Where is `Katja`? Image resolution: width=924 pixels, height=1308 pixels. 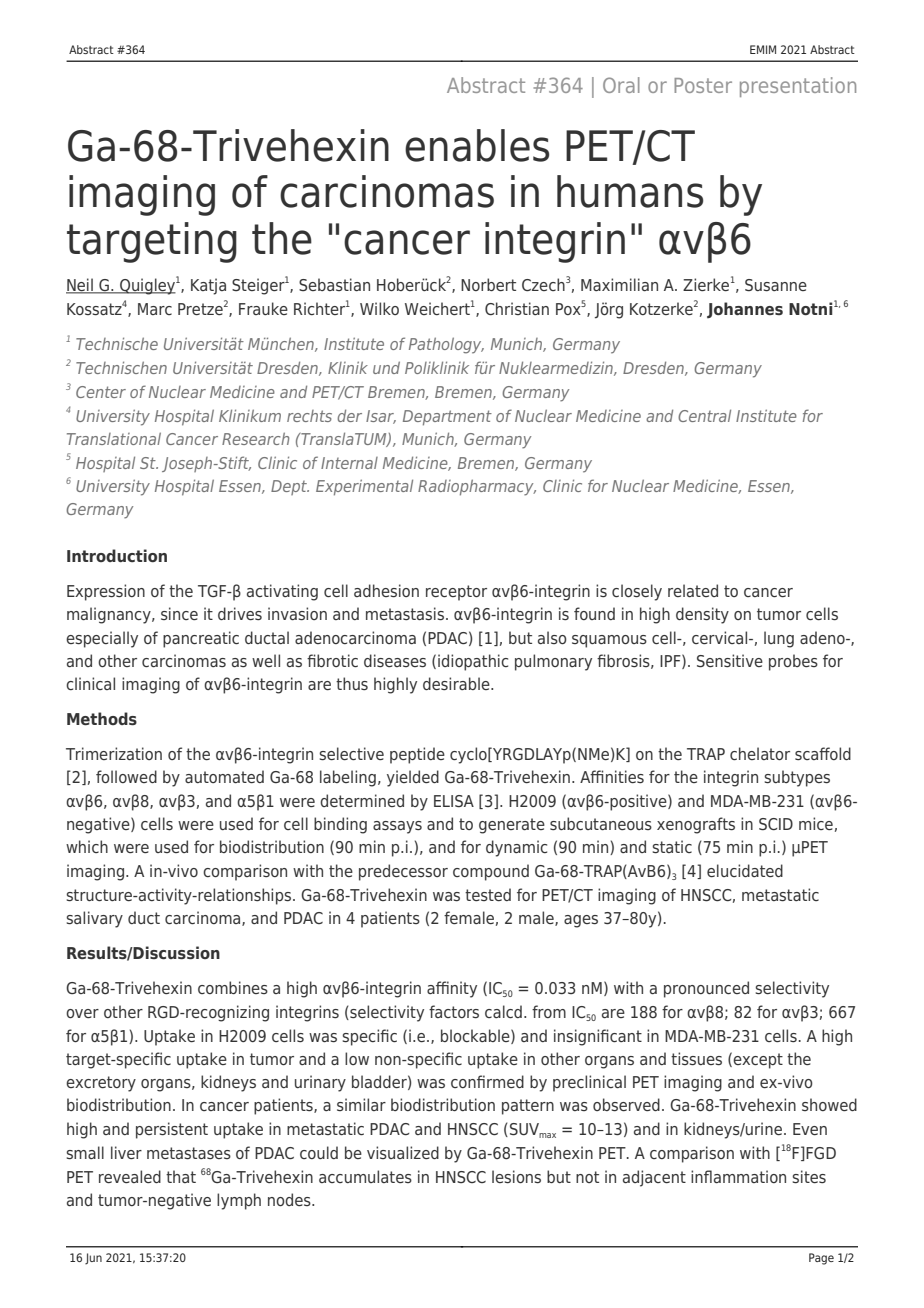 Katja is located at coordinates (208, 286).
